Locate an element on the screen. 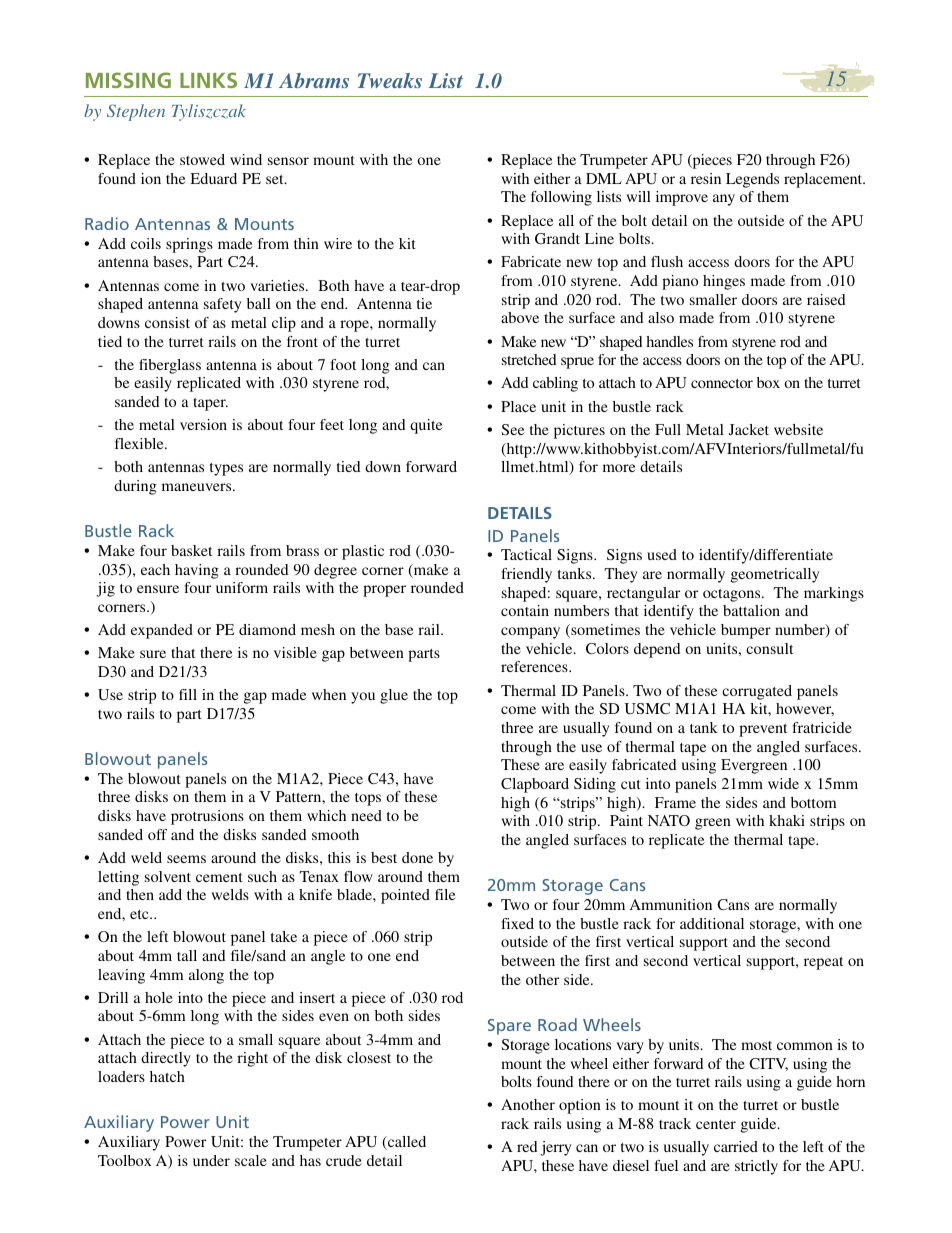 This screenshot has height=1233, width=952. Tweaks is located at coordinates (390, 80).
